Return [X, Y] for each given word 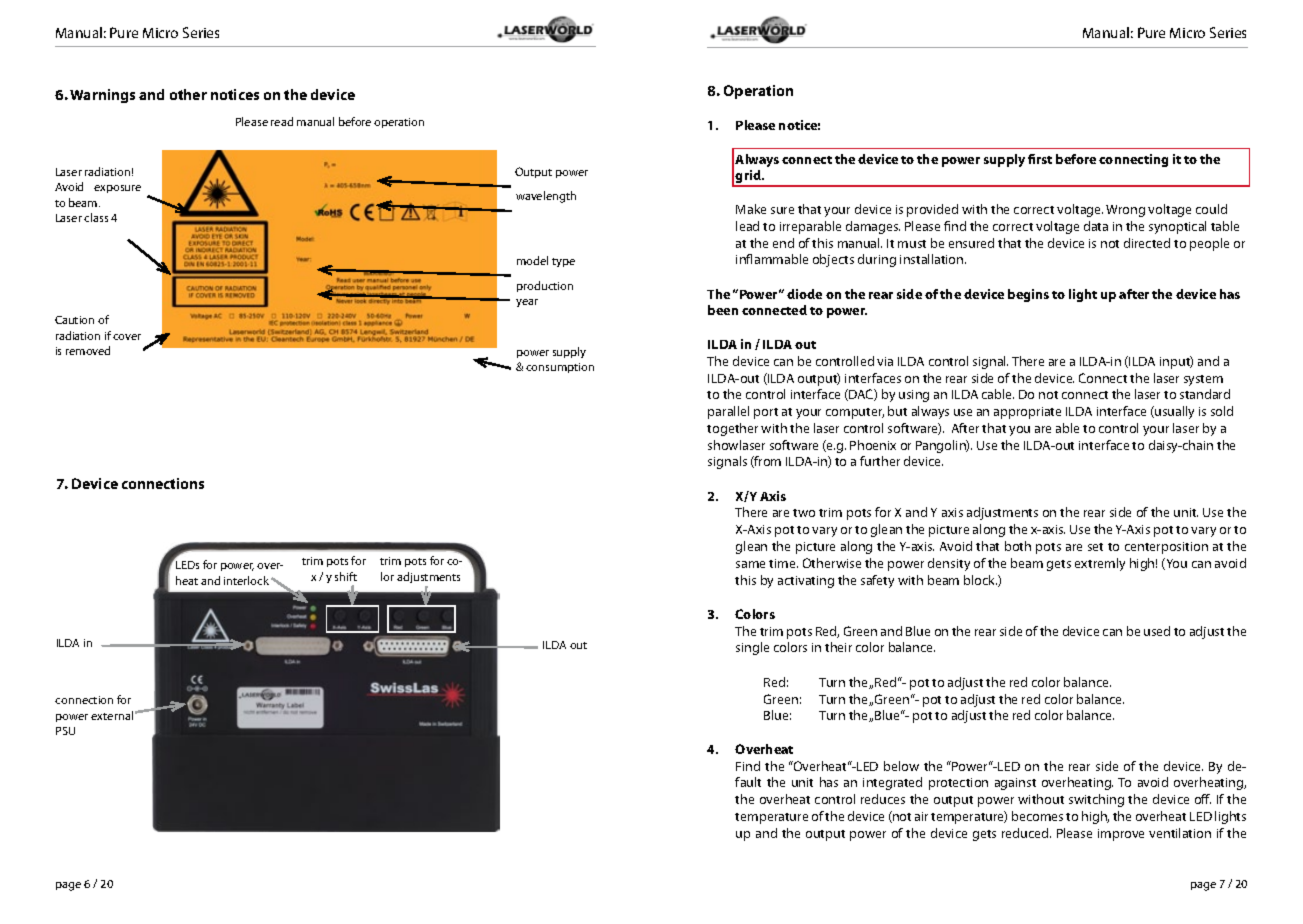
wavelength [546, 197]
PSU [65, 731]
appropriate [1027, 413]
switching [1096, 800]
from [767, 462]
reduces [883, 799]
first [1040, 159]
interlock [248, 580]
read [282, 121]
